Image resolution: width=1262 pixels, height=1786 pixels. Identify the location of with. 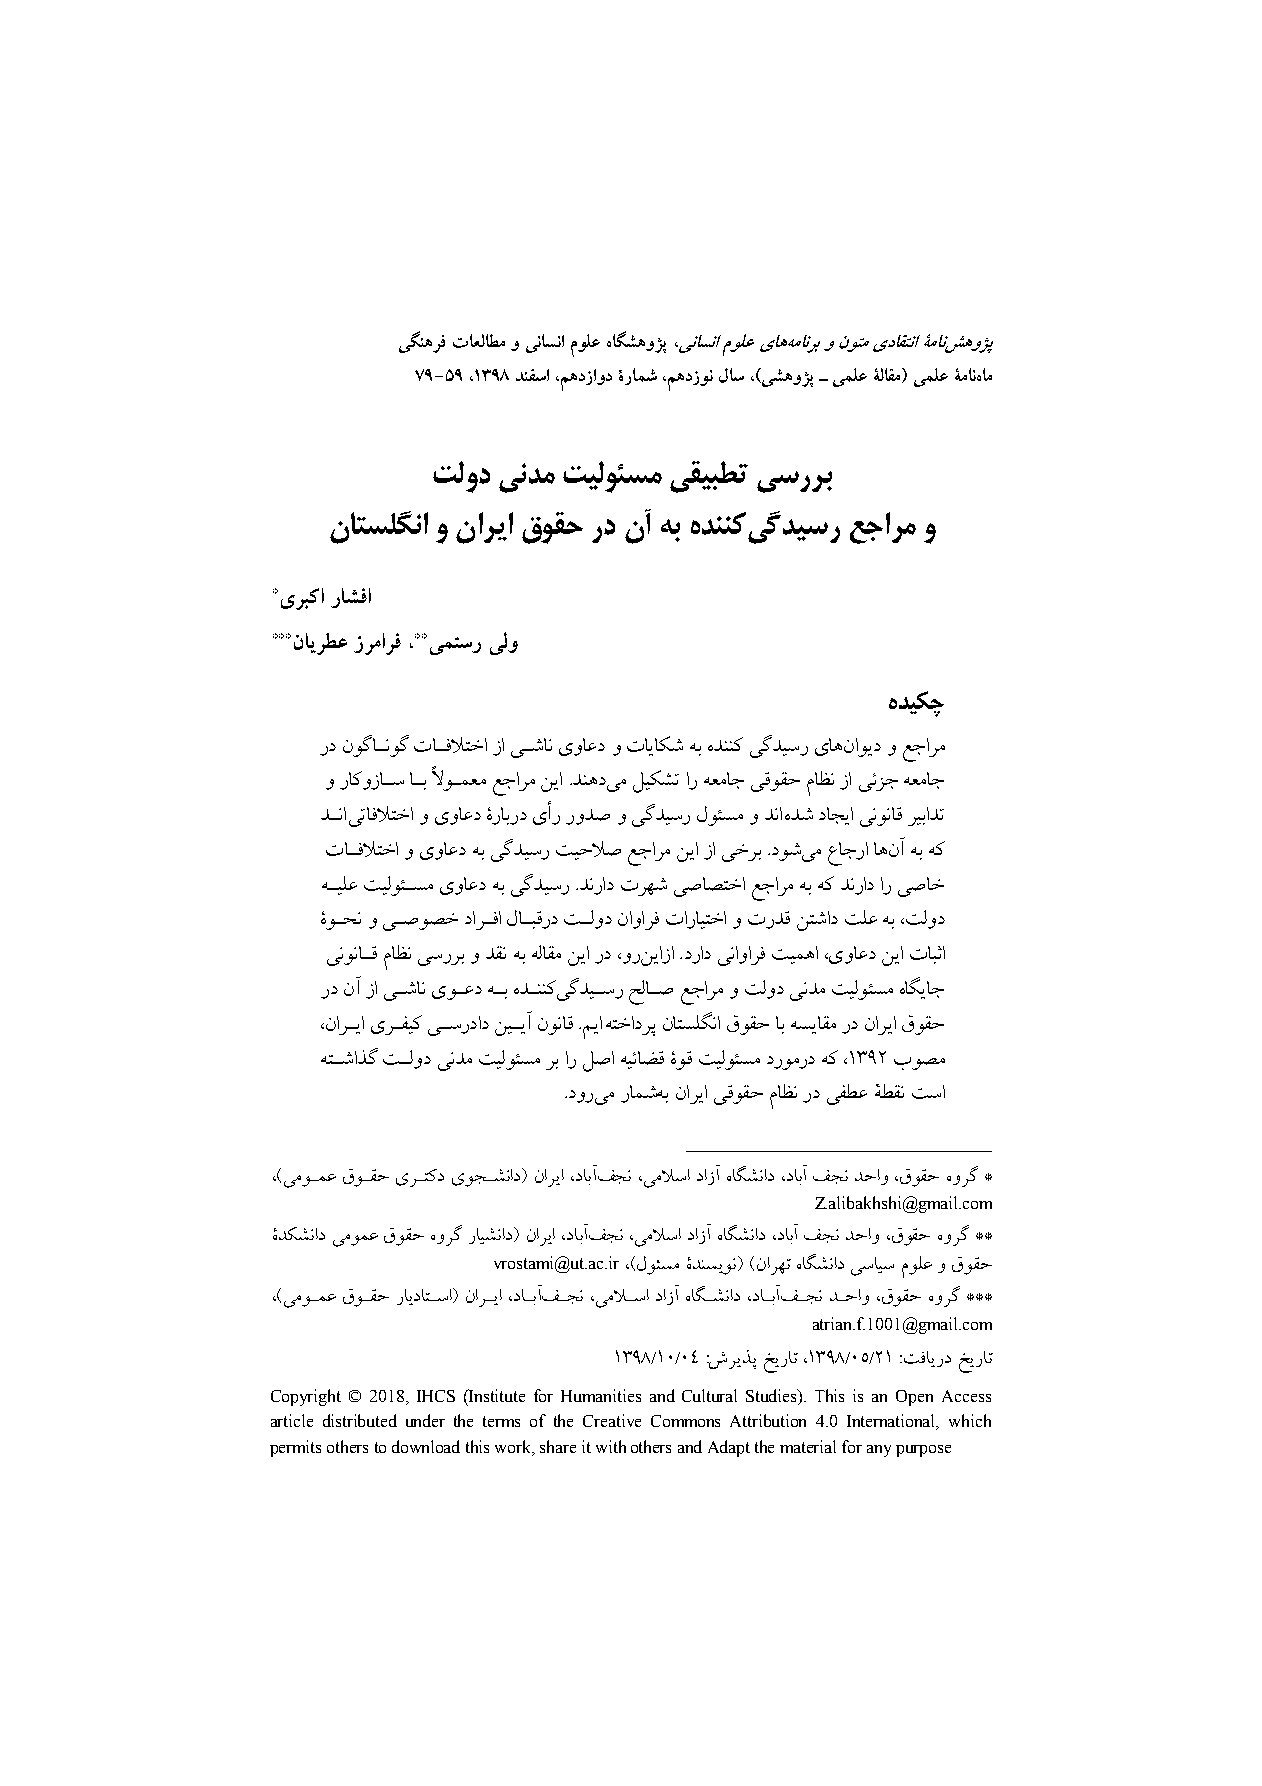
(611, 1446).
